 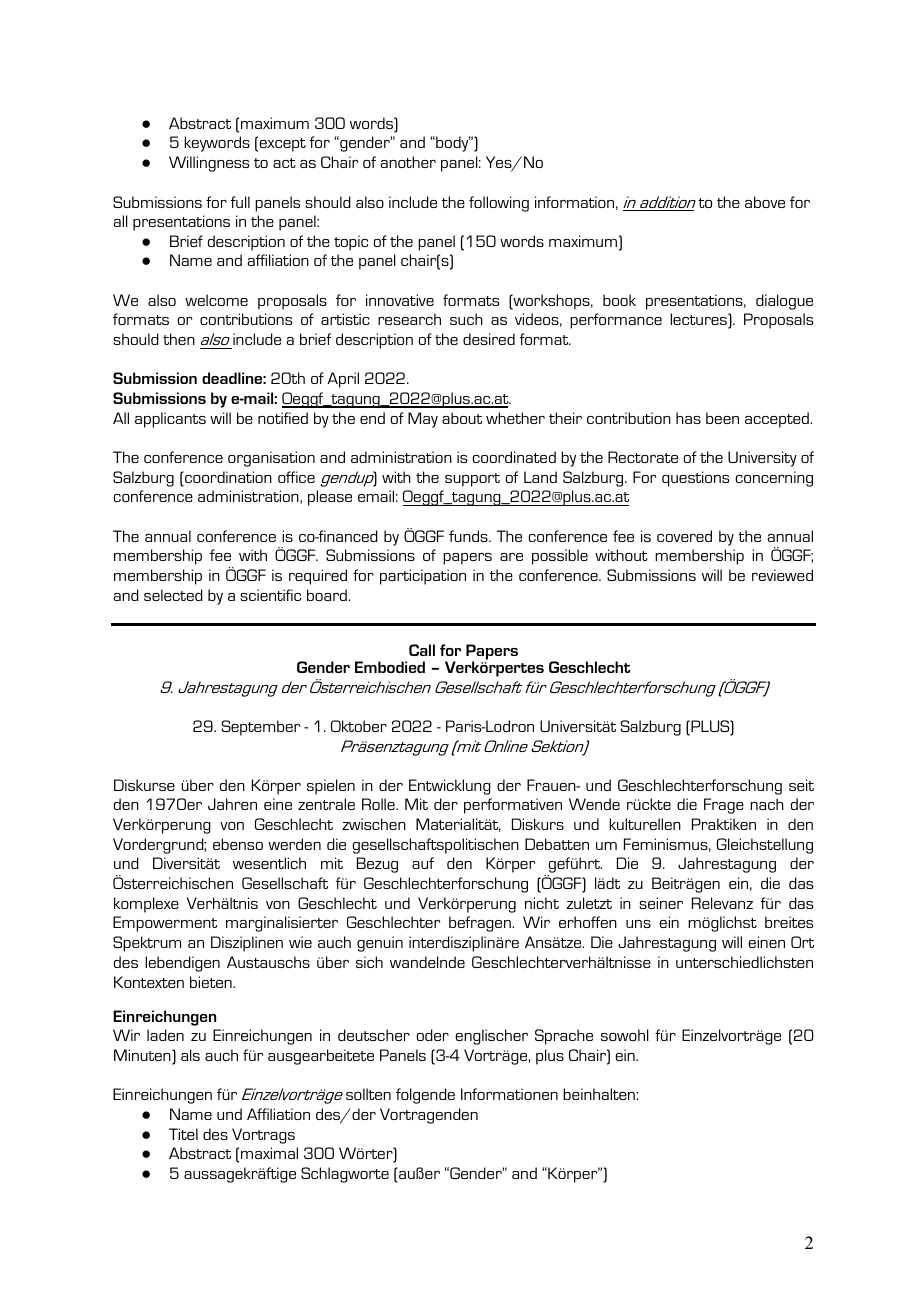 I want to click on full, so click(x=240, y=202).
